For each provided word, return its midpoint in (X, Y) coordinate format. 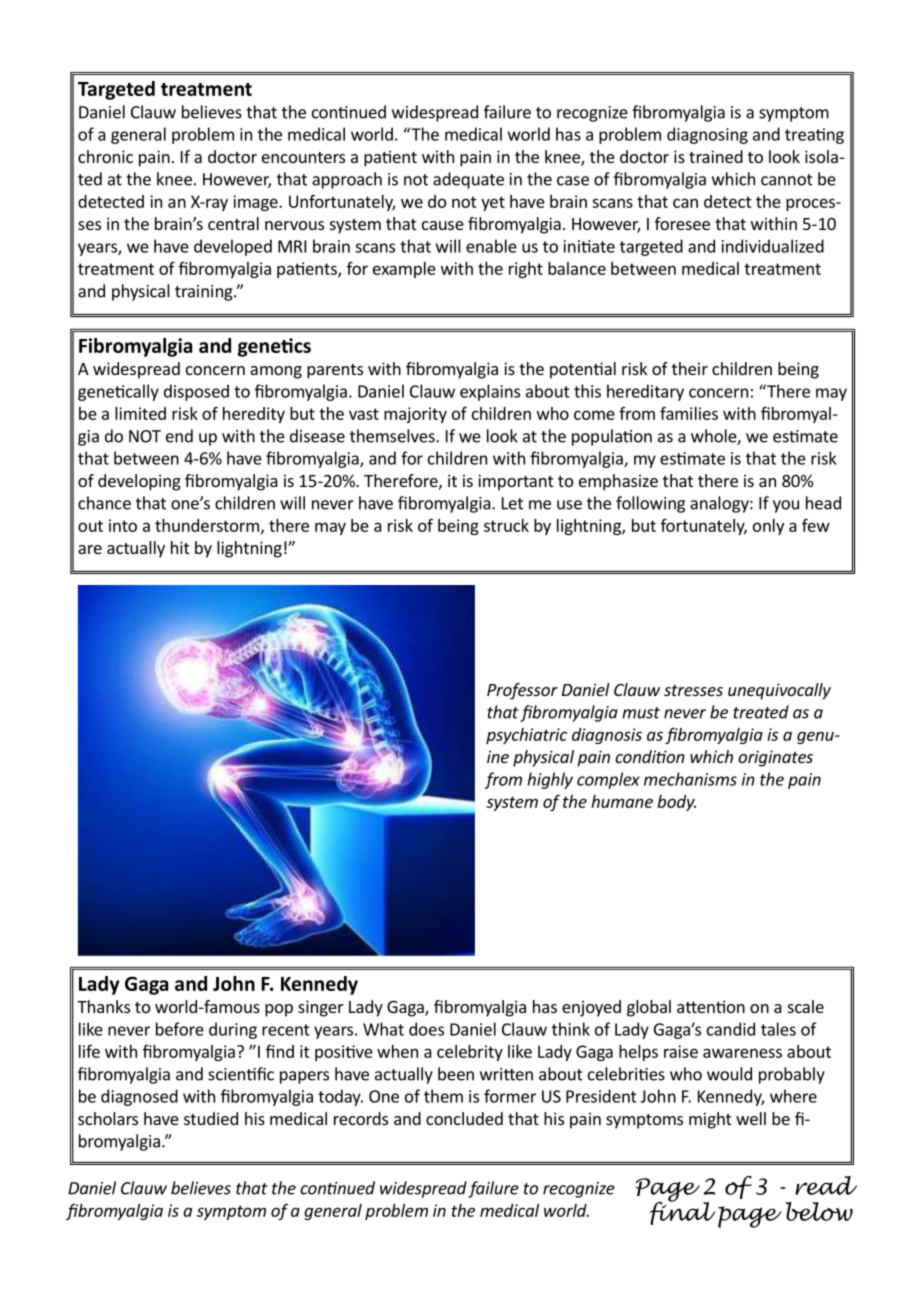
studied (211, 1118)
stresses (693, 690)
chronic (105, 156)
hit (180, 547)
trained (716, 156)
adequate (468, 180)
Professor (522, 691)
